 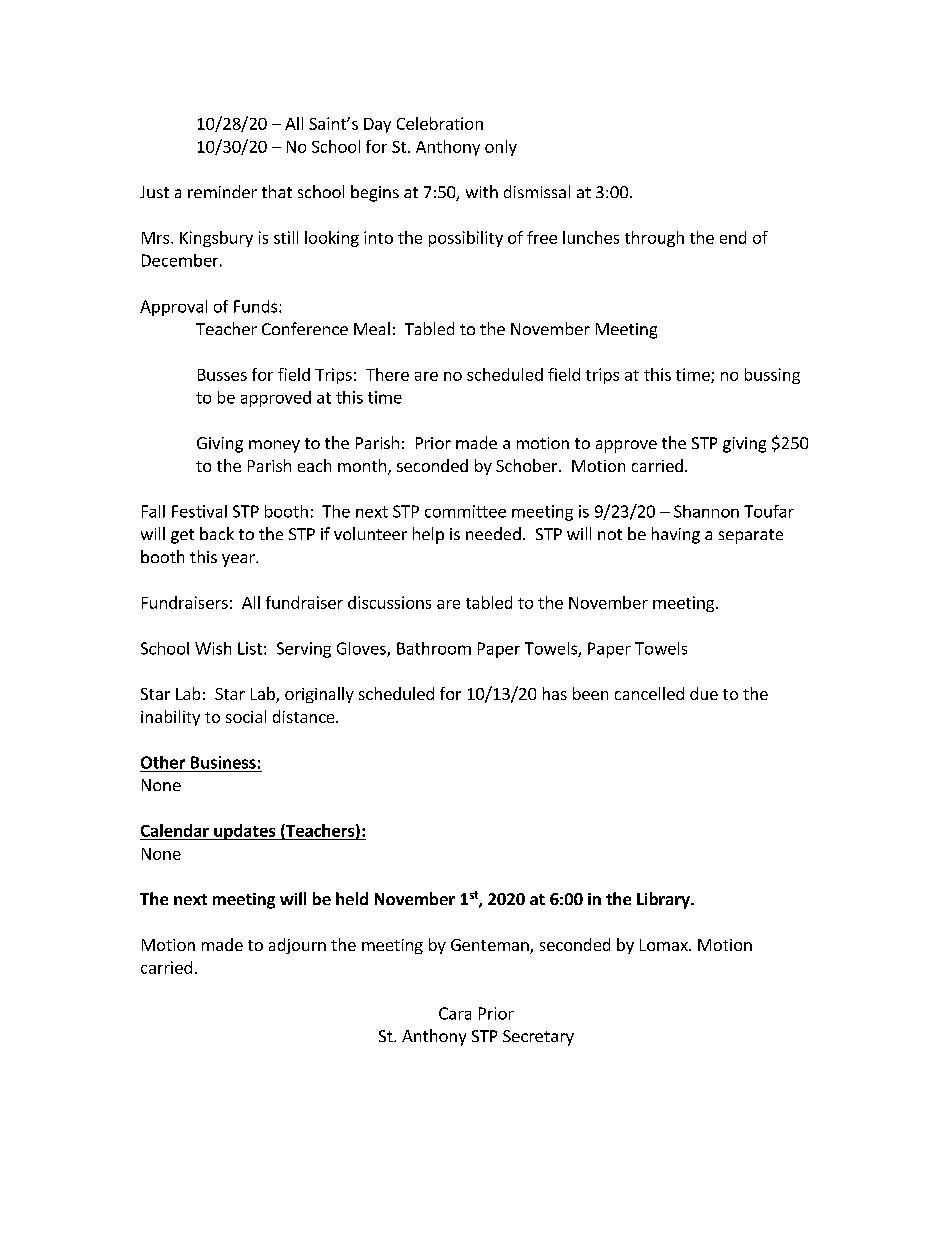 I want to click on reminder, so click(x=222, y=191).
